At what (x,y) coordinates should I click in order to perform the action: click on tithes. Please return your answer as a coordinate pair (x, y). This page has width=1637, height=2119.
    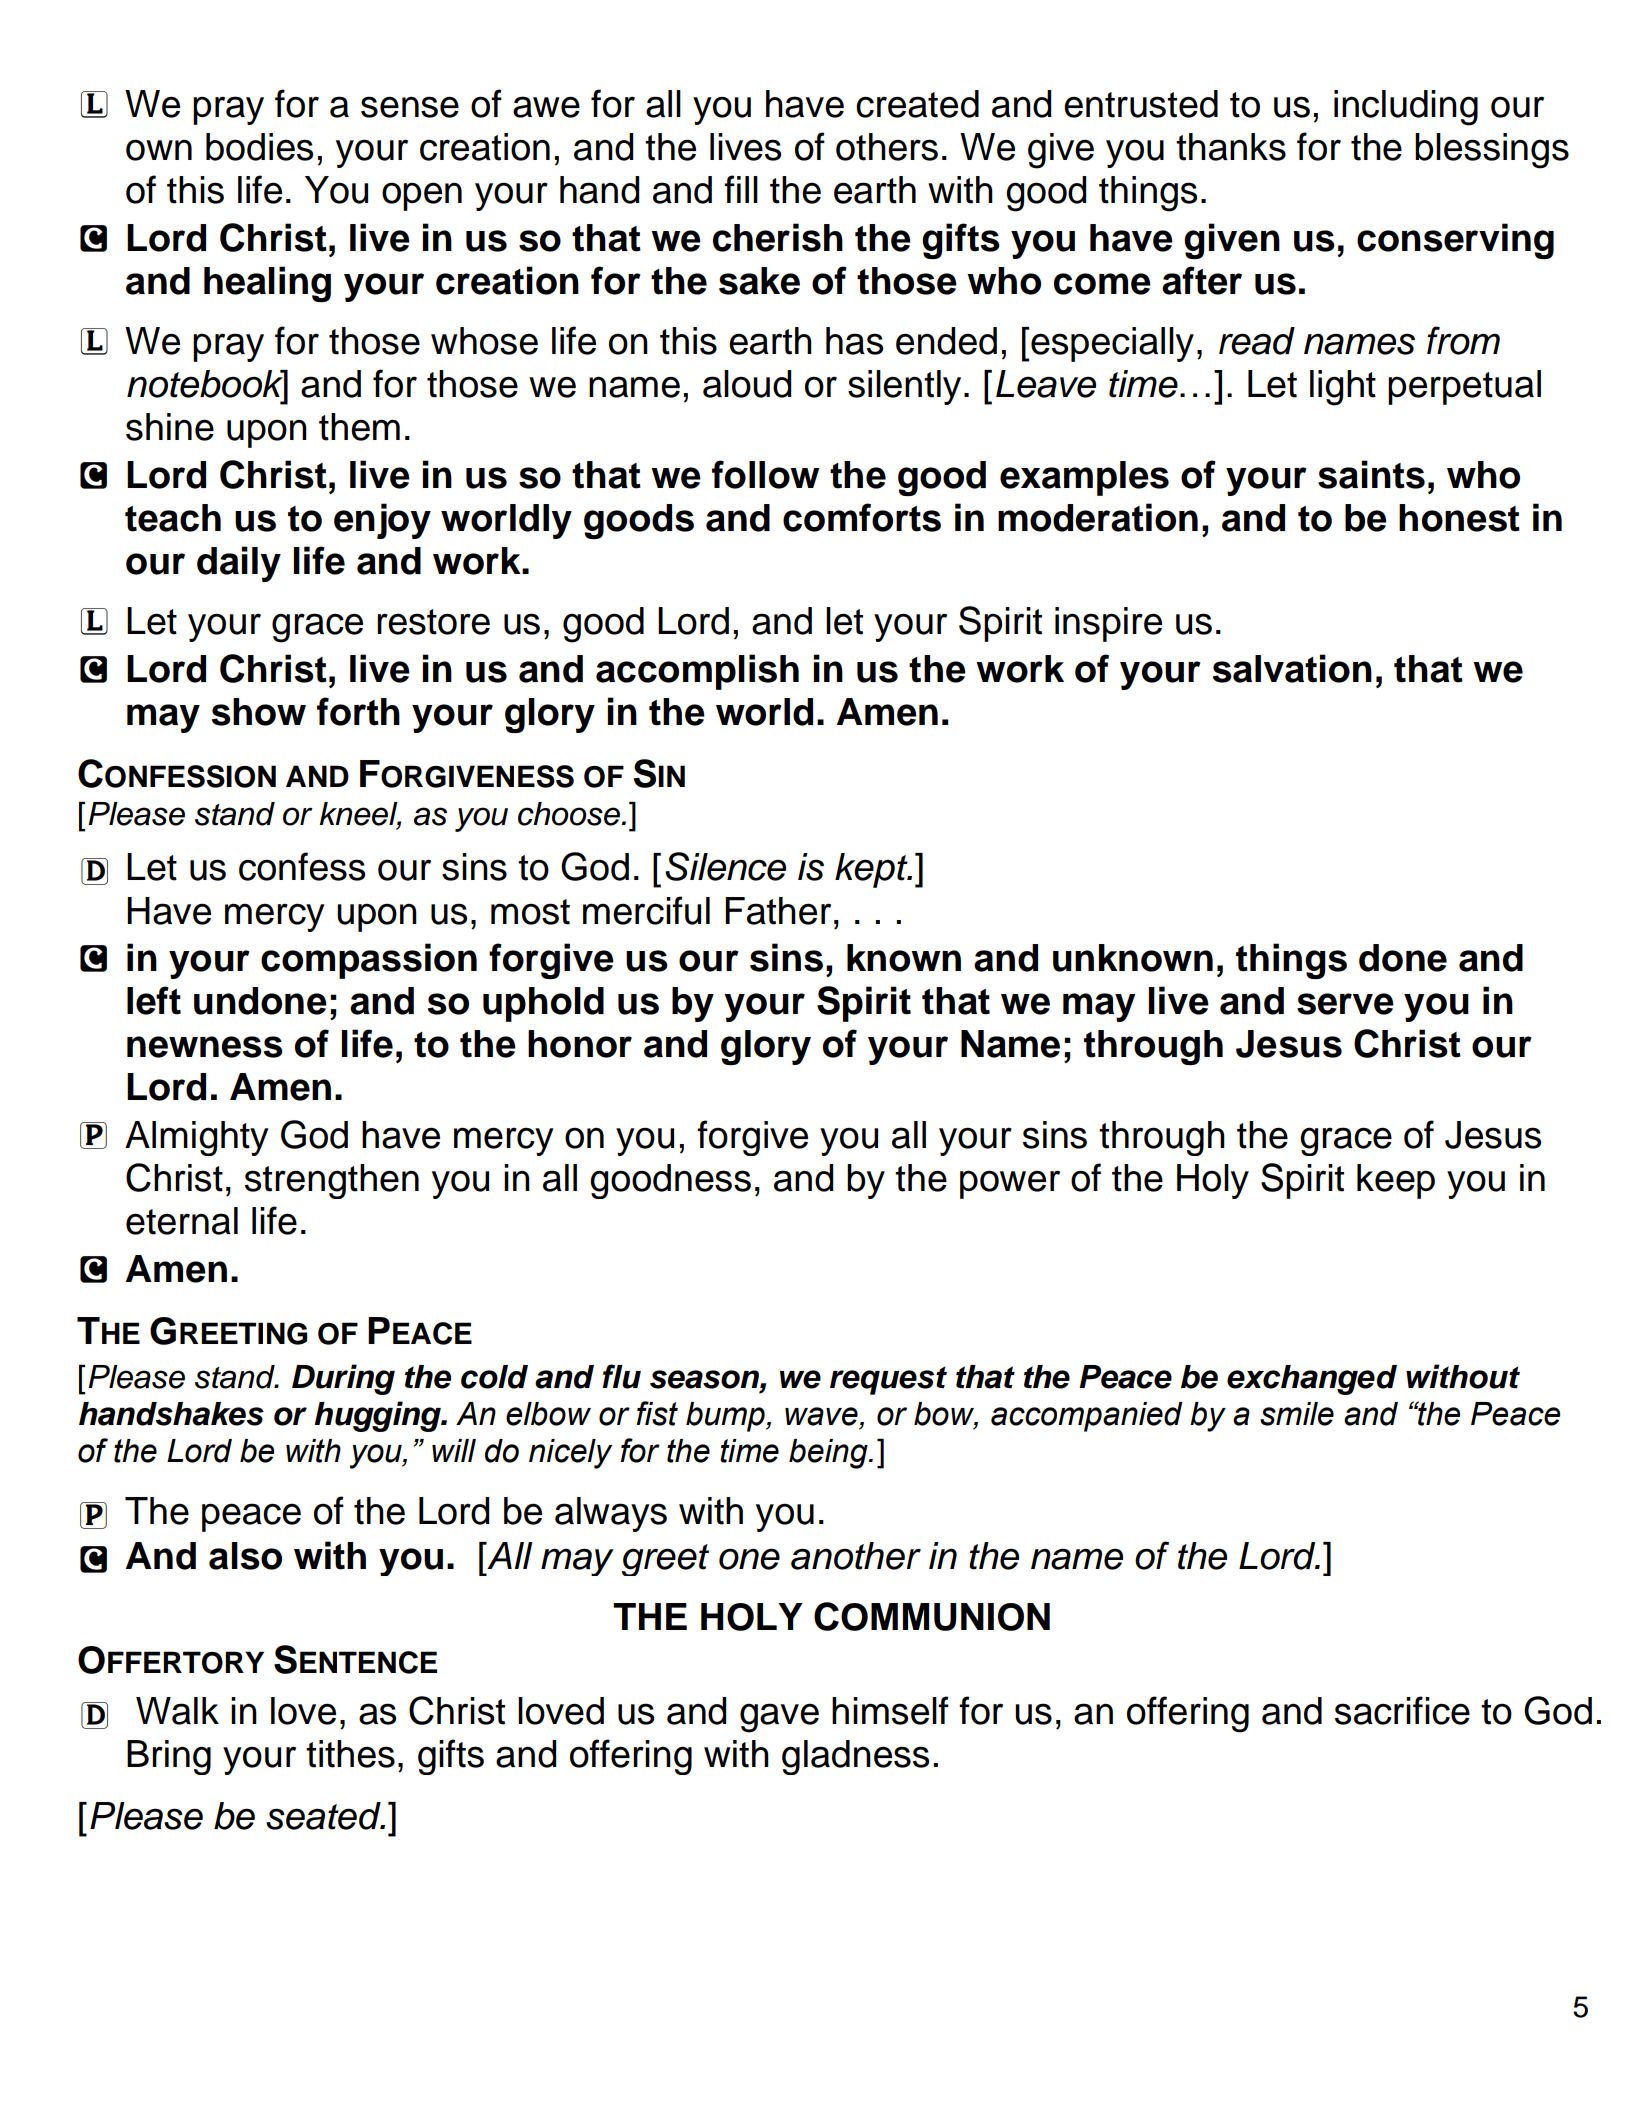
    Looking at the image, I should click on (350, 1754).
